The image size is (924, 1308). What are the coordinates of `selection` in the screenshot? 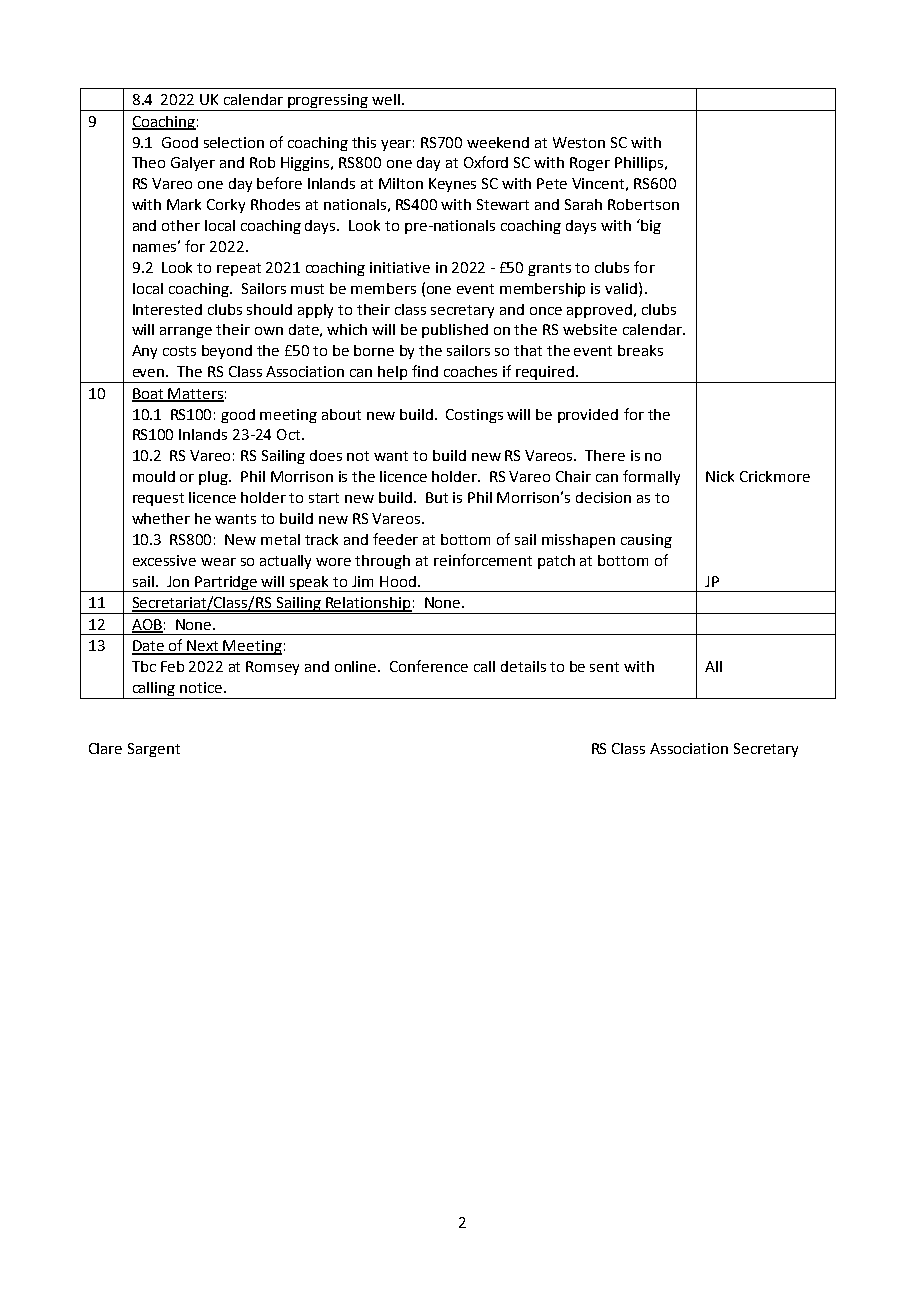 It's located at (234, 142).
